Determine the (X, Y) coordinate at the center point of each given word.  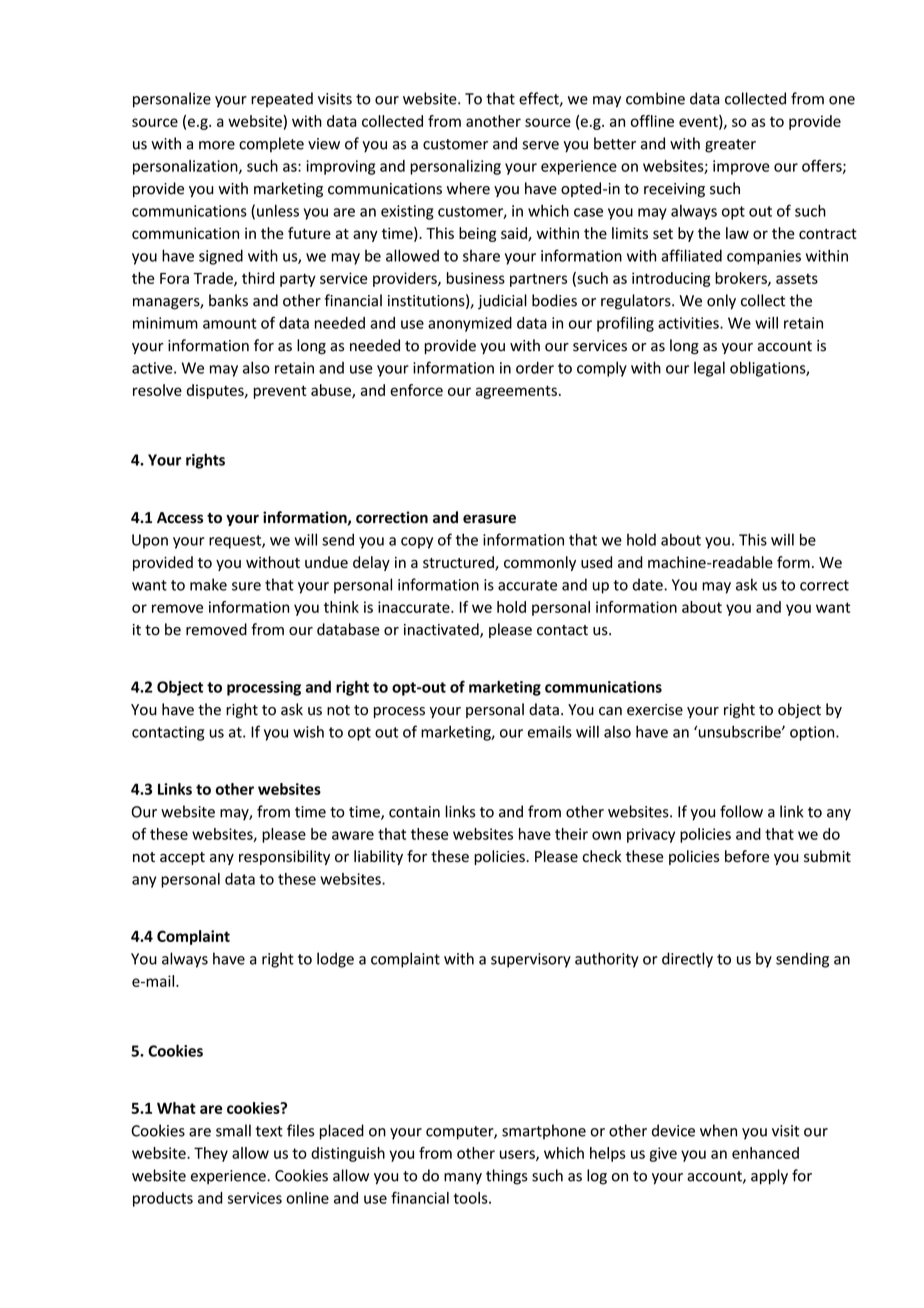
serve (540, 145)
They (211, 1154)
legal (709, 369)
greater (730, 146)
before (747, 856)
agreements (516, 392)
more (217, 145)
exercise (655, 710)
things (507, 1177)
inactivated (442, 630)
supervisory (531, 960)
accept (182, 858)
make (208, 584)
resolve (157, 390)
